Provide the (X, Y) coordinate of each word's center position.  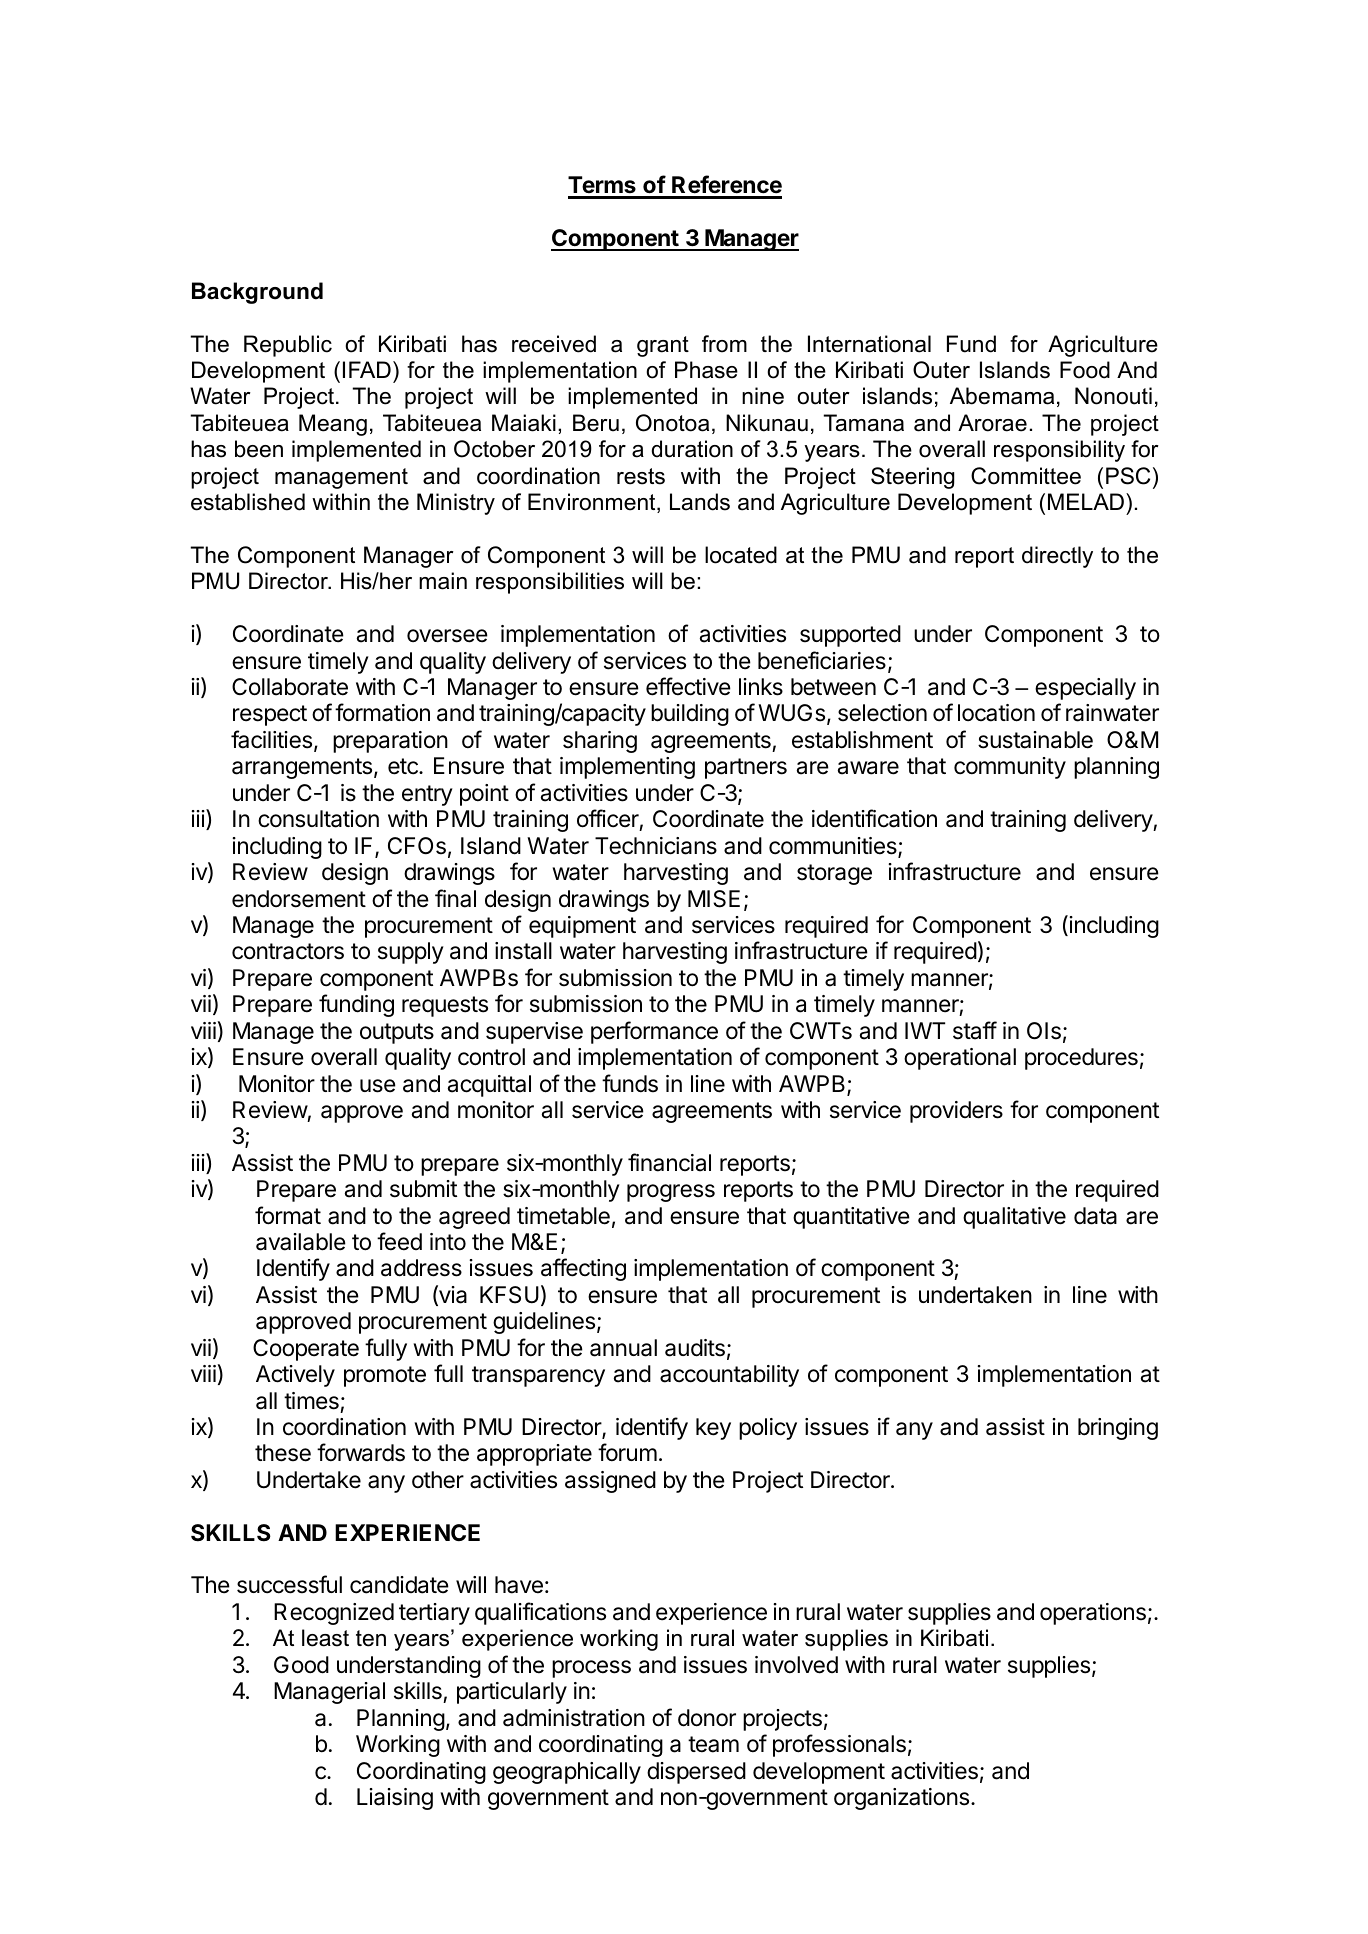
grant (663, 346)
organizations (901, 1799)
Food (1085, 370)
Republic (288, 346)
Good (301, 1665)
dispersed (696, 1773)
